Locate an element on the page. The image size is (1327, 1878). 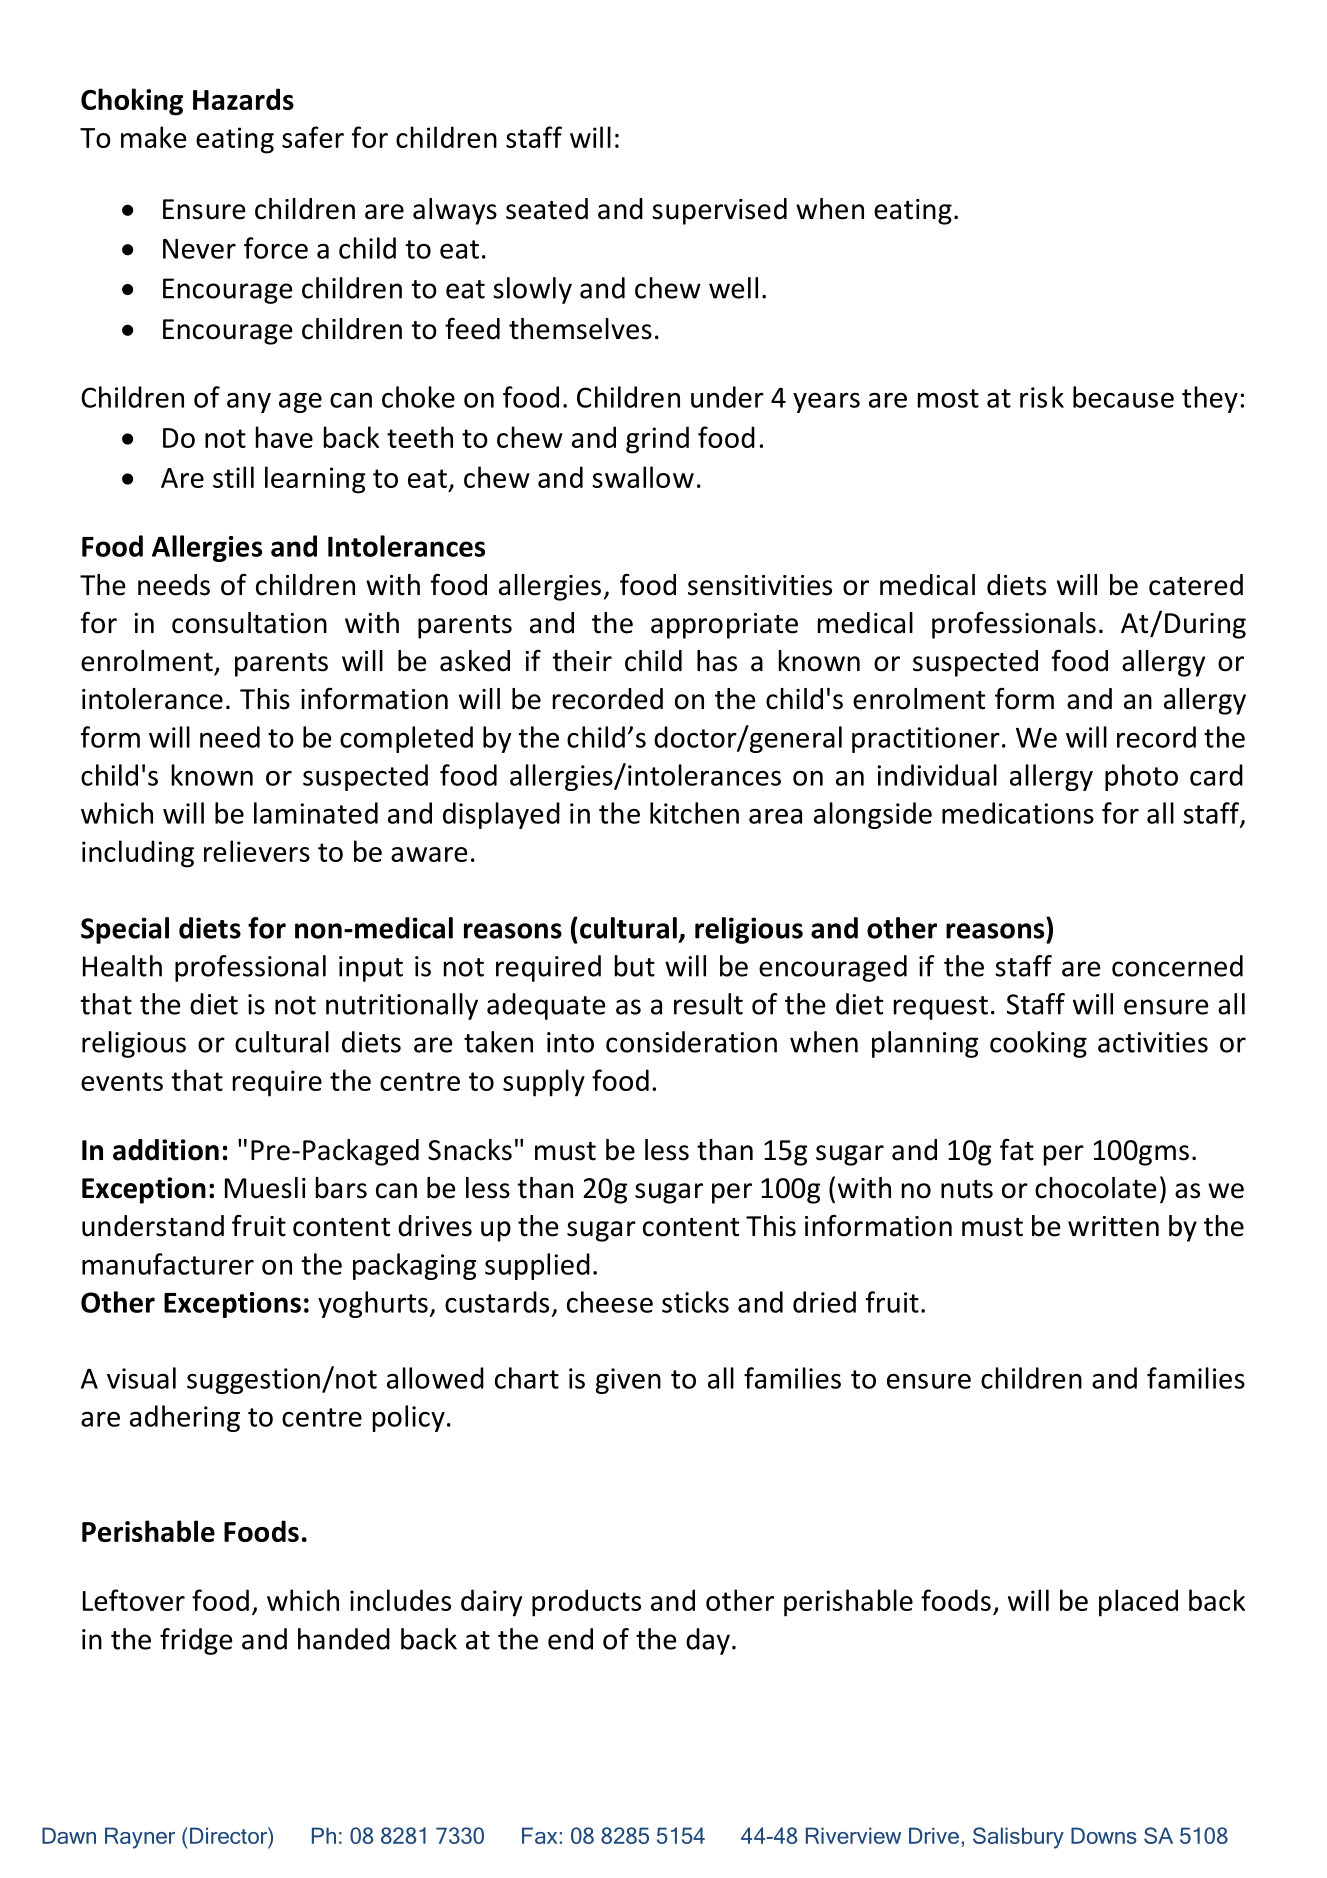
swallow is located at coordinates (643, 477).
